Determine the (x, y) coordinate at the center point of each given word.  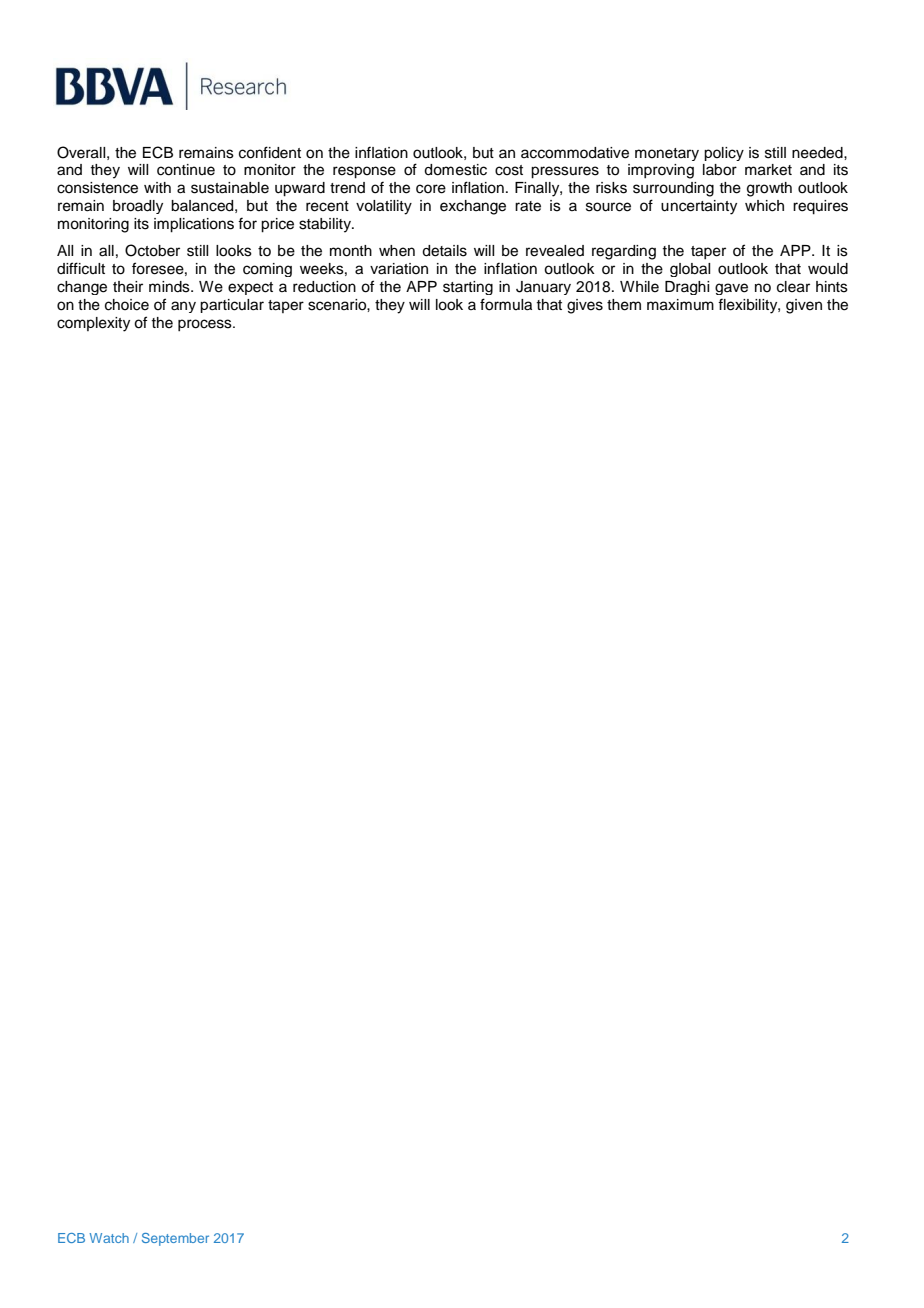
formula (506, 304)
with (157, 187)
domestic (455, 170)
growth (769, 189)
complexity (93, 324)
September (175, 1239)
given (804, 306)
